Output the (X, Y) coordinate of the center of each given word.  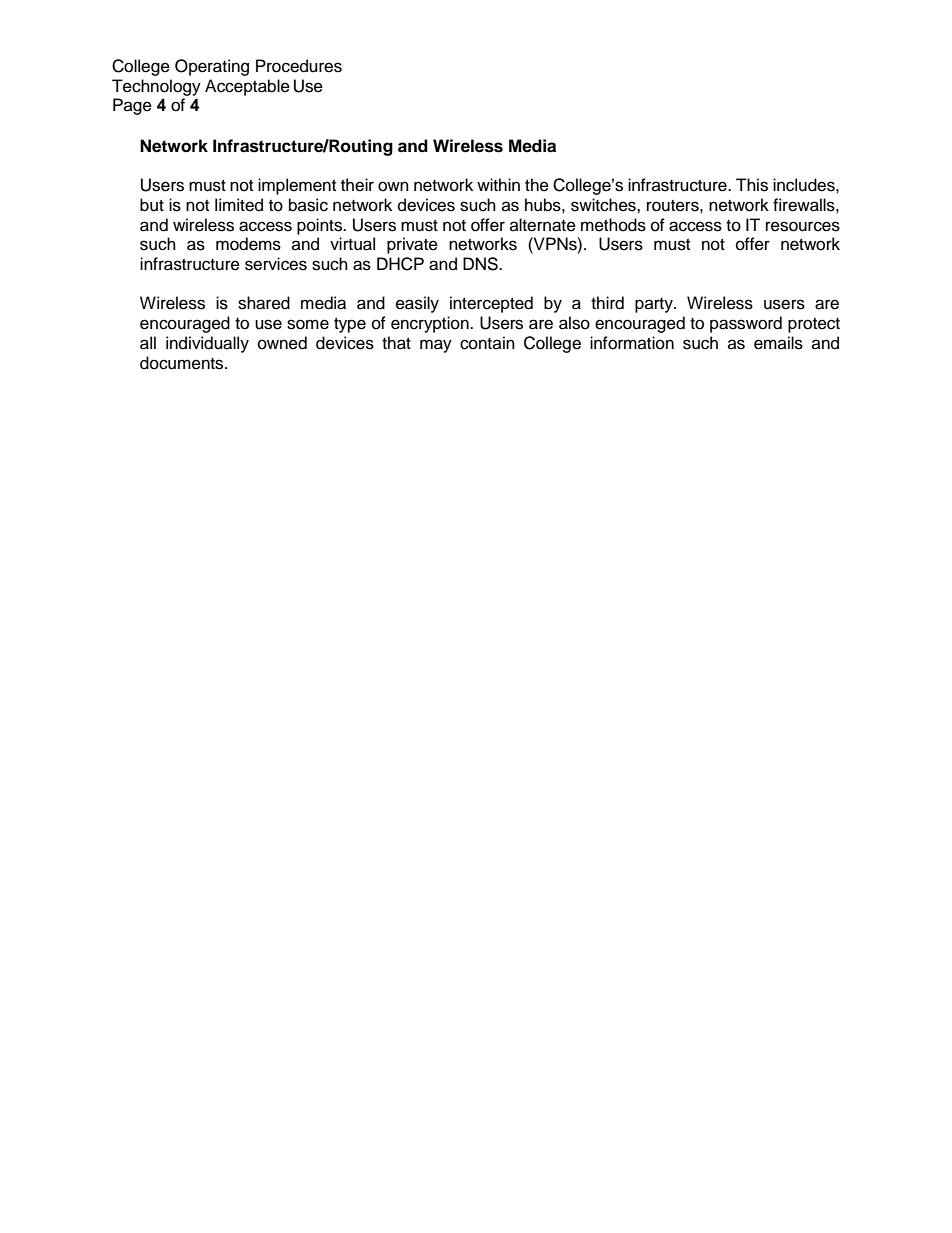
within (498, 184)
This (752, 185)
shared (264, 303)
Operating (212, 67)
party (655, 305)
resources (803, 226)
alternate (543, 225)
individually (207, 344)
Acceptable (247, 87)
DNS (481, 264)
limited (239, 205)
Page (132, 106)
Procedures (299, 66)
